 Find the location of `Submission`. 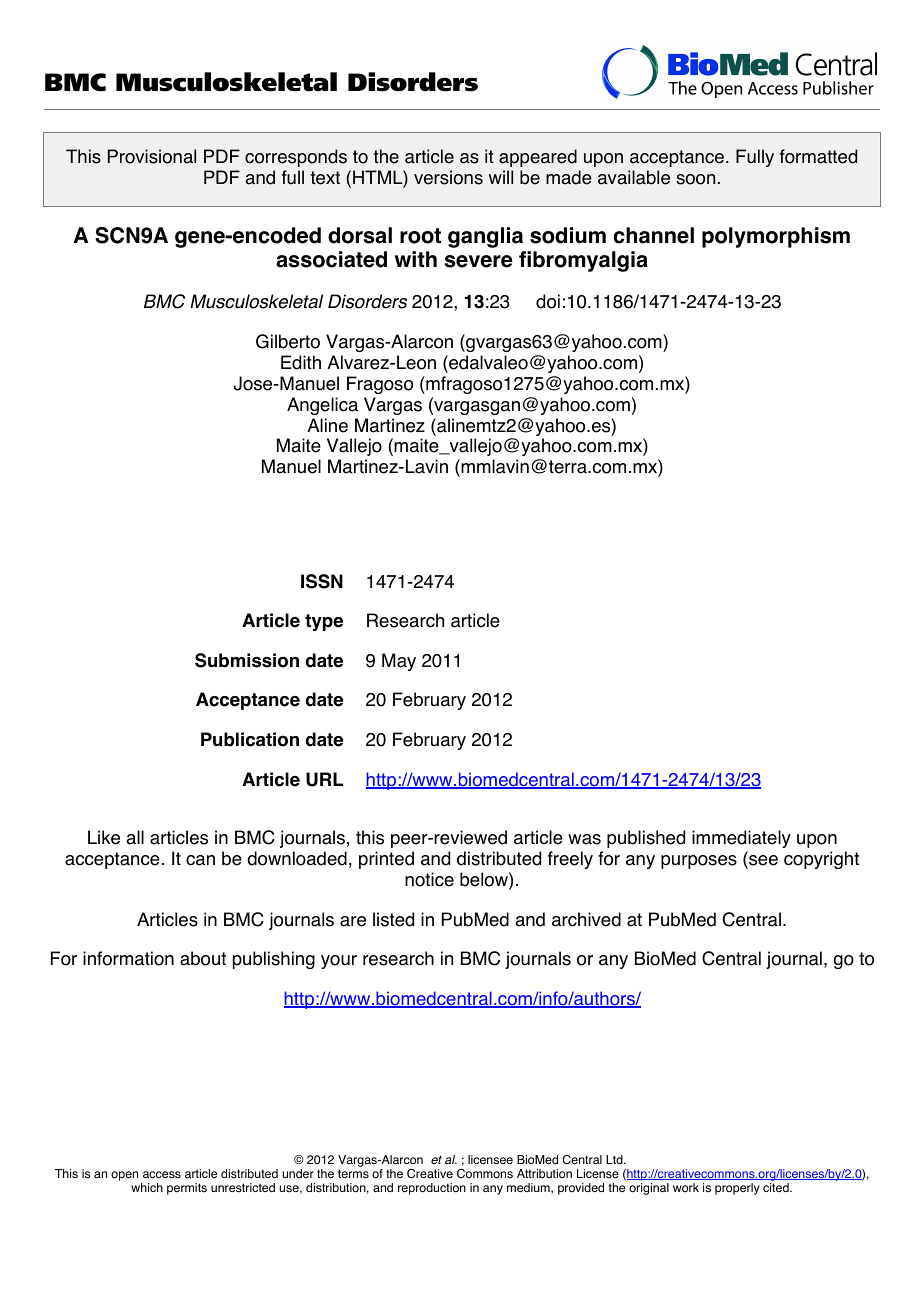

Submission is located at coordinates (247, 660).
